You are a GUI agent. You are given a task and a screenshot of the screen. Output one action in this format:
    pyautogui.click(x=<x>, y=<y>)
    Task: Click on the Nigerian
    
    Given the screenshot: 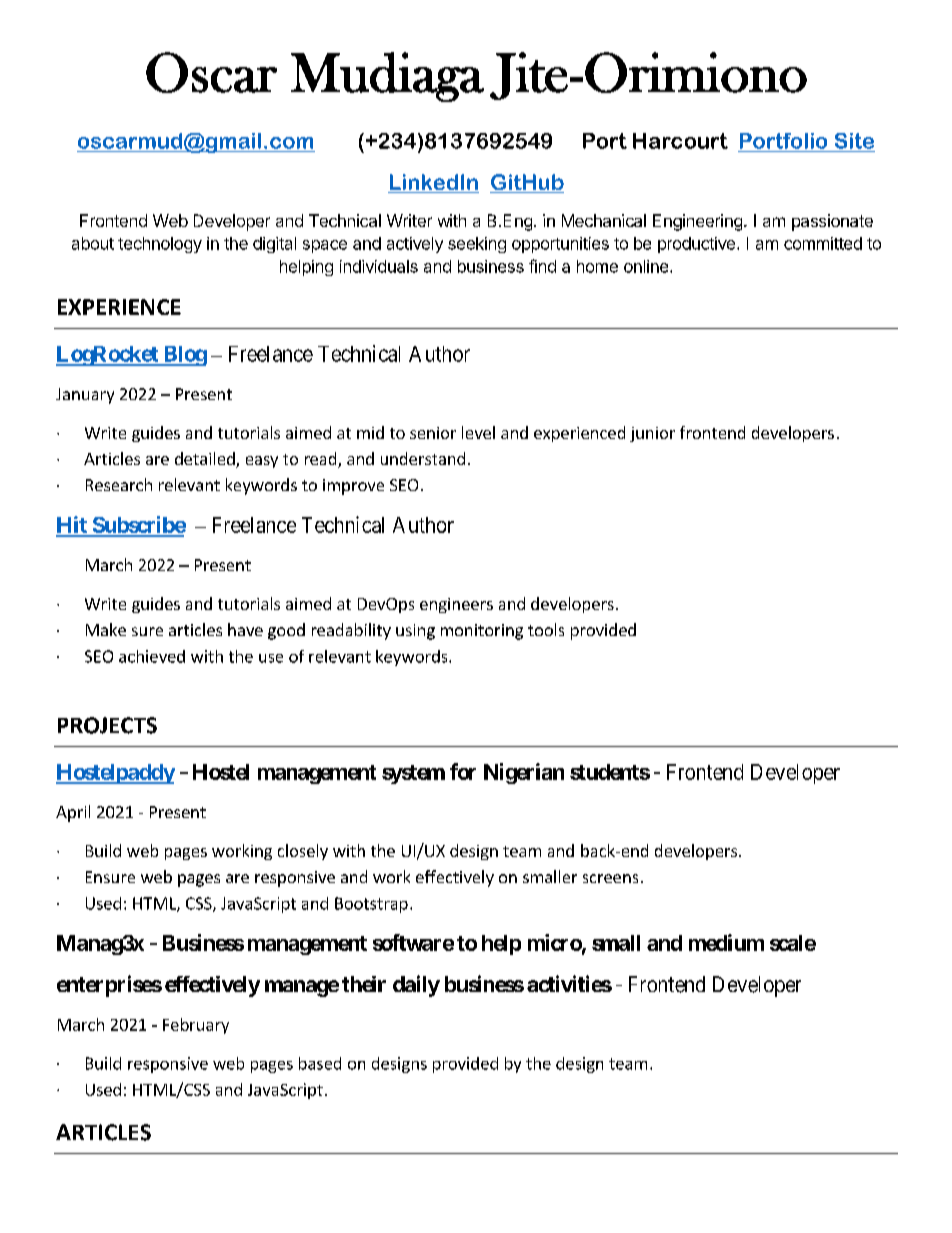 What is the action you would take?
    pyautogui.click(x=524, y=773)
